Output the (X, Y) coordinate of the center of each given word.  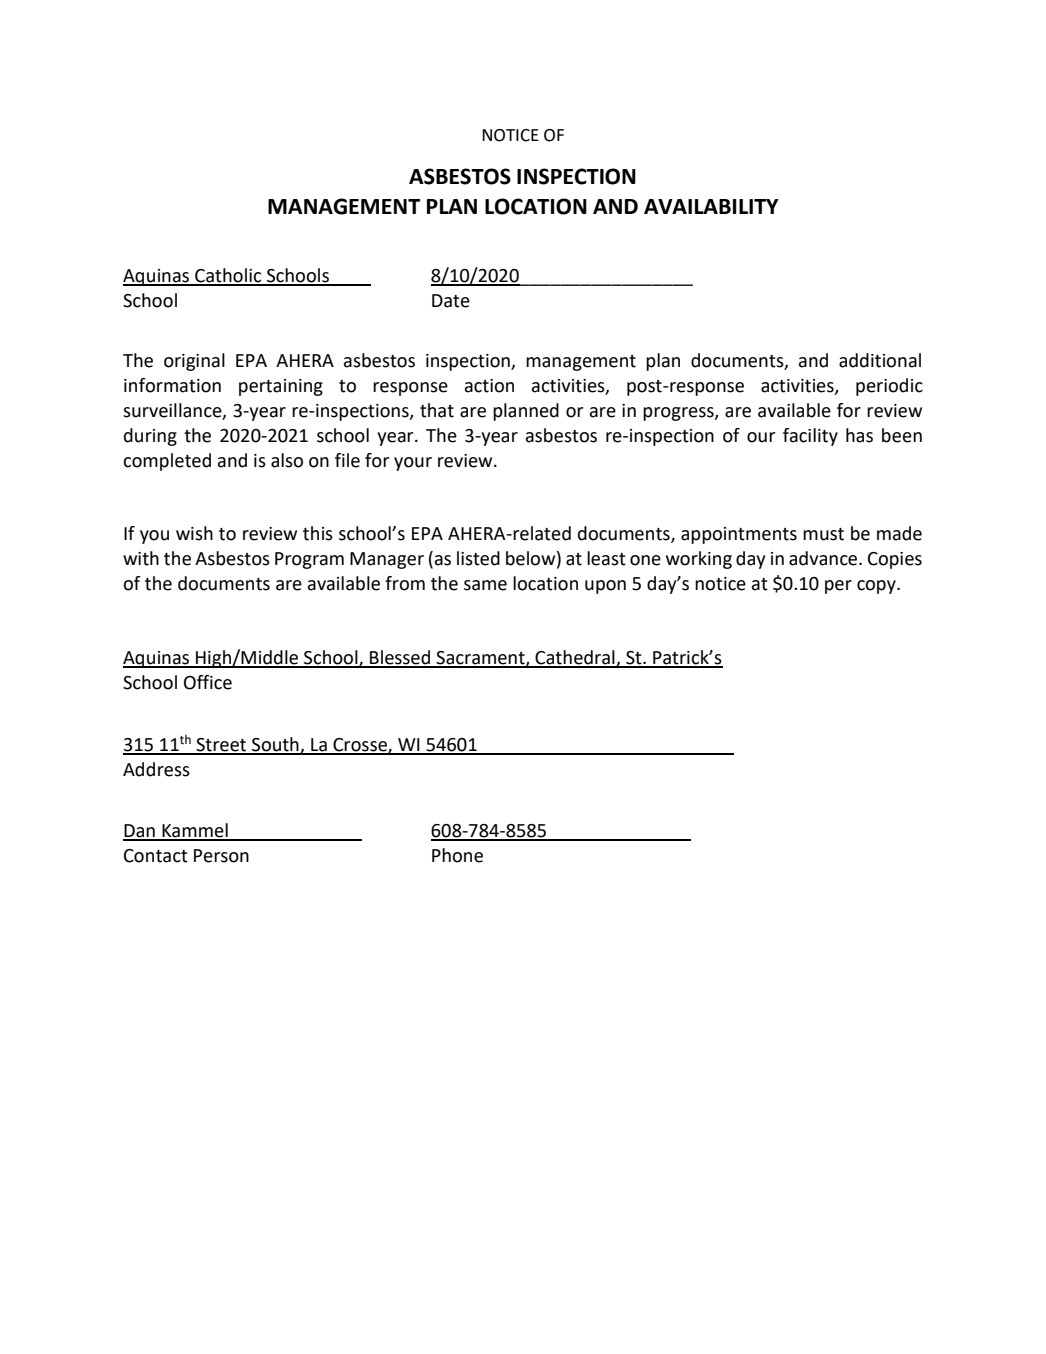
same (485, 585)
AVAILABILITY (711, 206)
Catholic (228, 276)
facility (810, 437)
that (437, 410)
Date (451, 301)
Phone (457, 855)
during (150, 437)
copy (877, 587)
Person (221, 856)
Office (208, 682)
